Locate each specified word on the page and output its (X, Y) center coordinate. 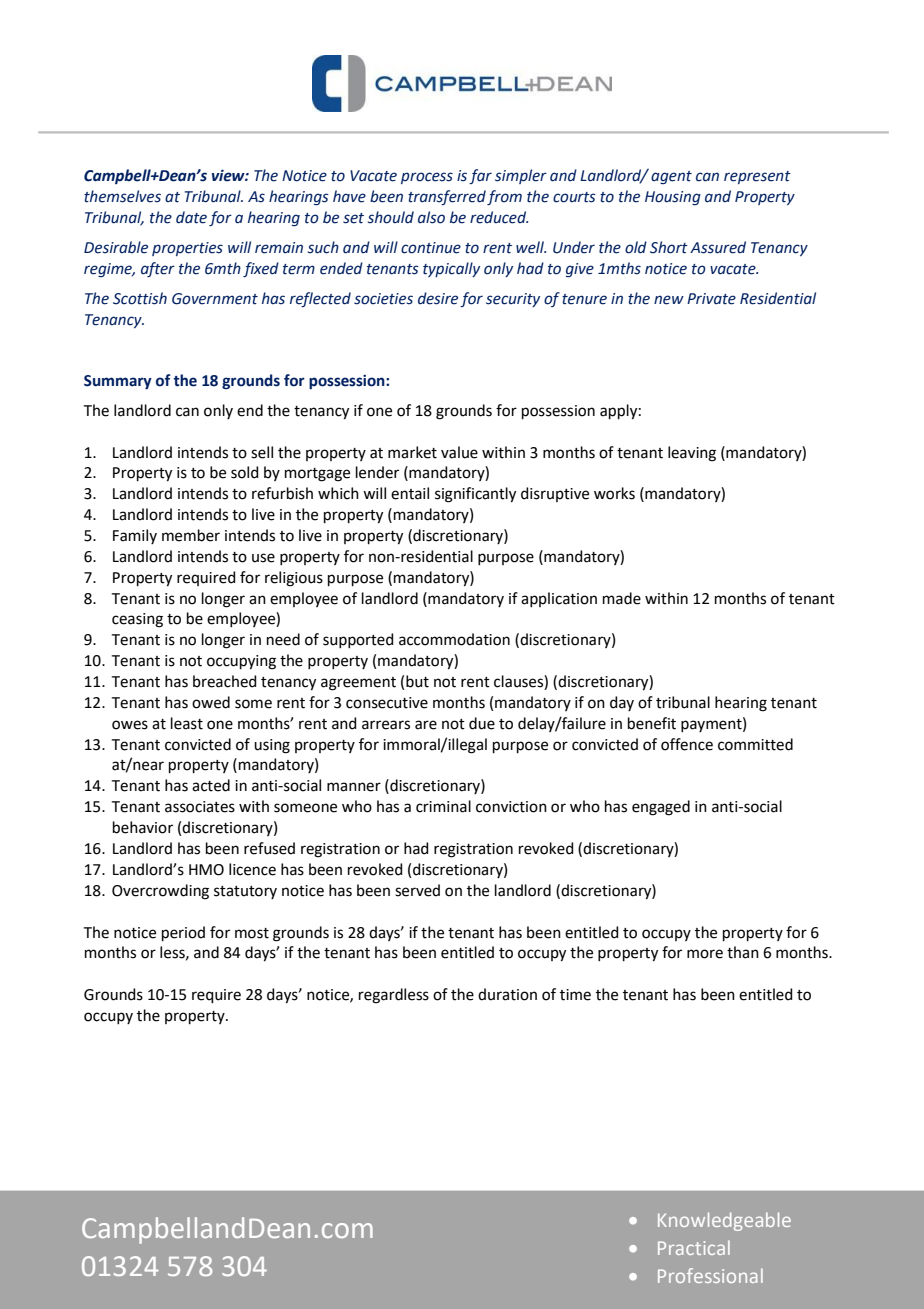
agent (671, 177)
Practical (694, 1247)
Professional (710, 1275)
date (191, 217)
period (183, 933)
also (431, 217)
